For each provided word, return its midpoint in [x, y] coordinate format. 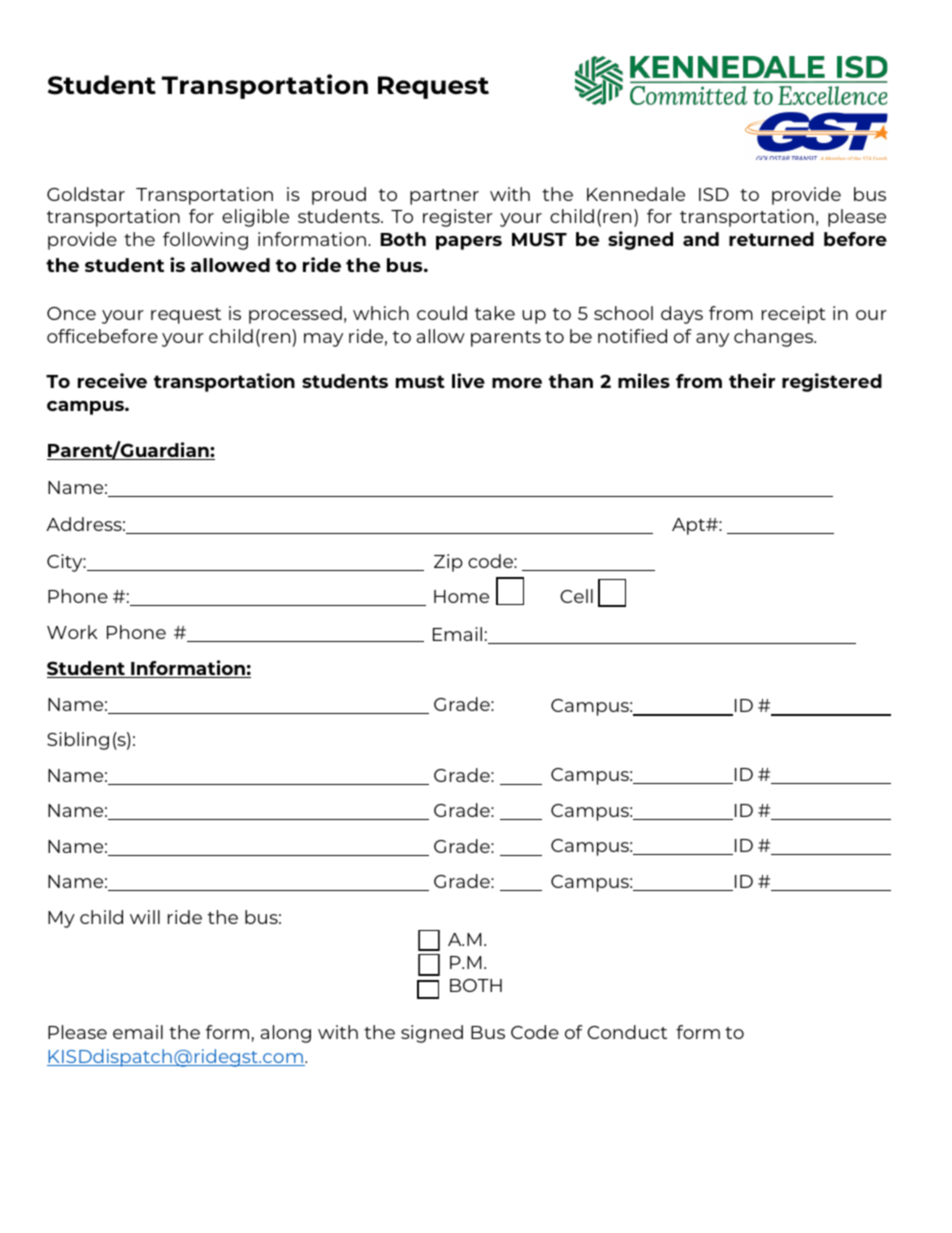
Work [72, 632]
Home [461, 596]
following [205, 241]
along [286, 1034]
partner [444, 197]
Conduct [627, 1032]
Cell [576, 596]
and [701, 239]
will [145, 917]
